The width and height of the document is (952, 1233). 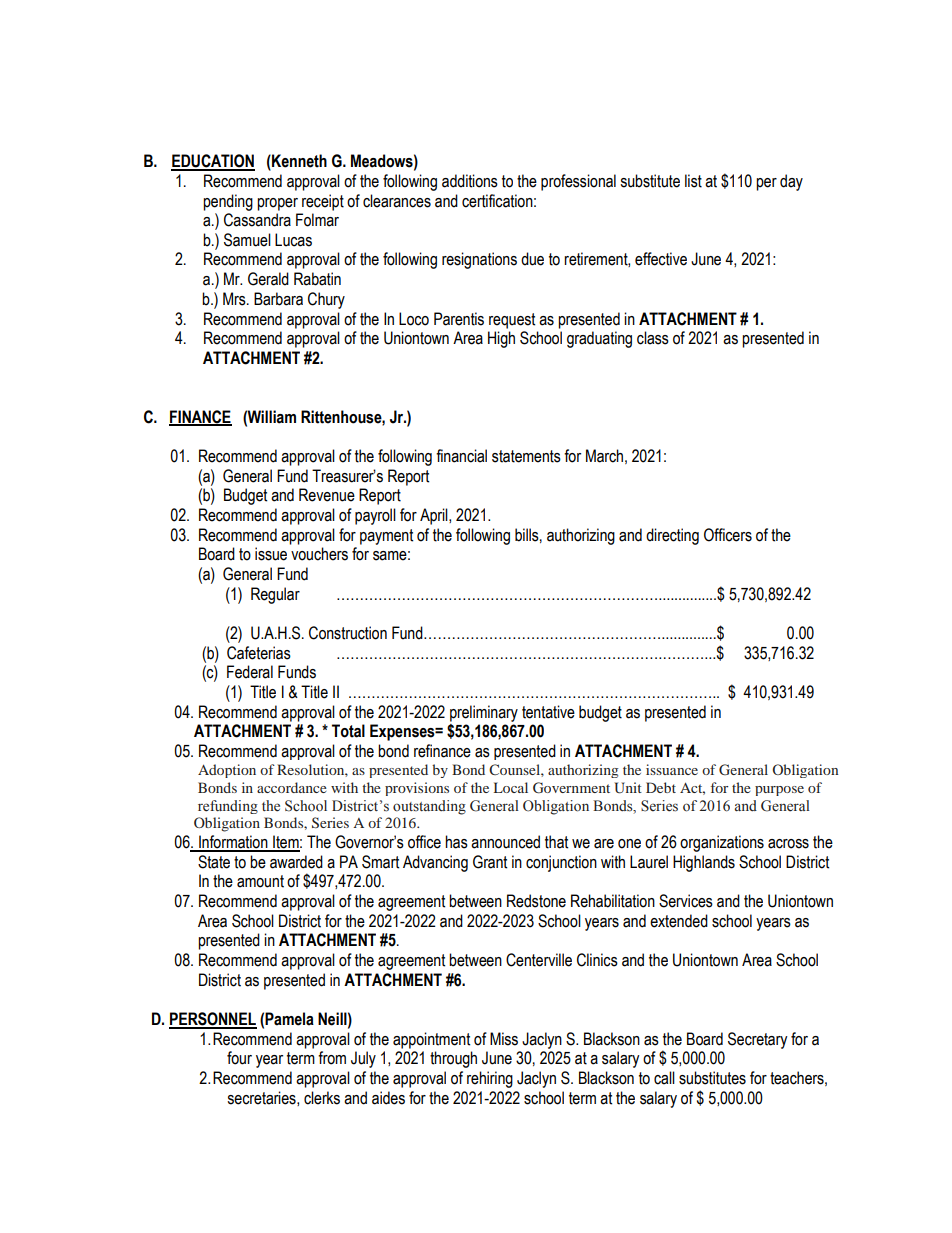 I want to click on Cafeterias, so click(x=259, y=653).
